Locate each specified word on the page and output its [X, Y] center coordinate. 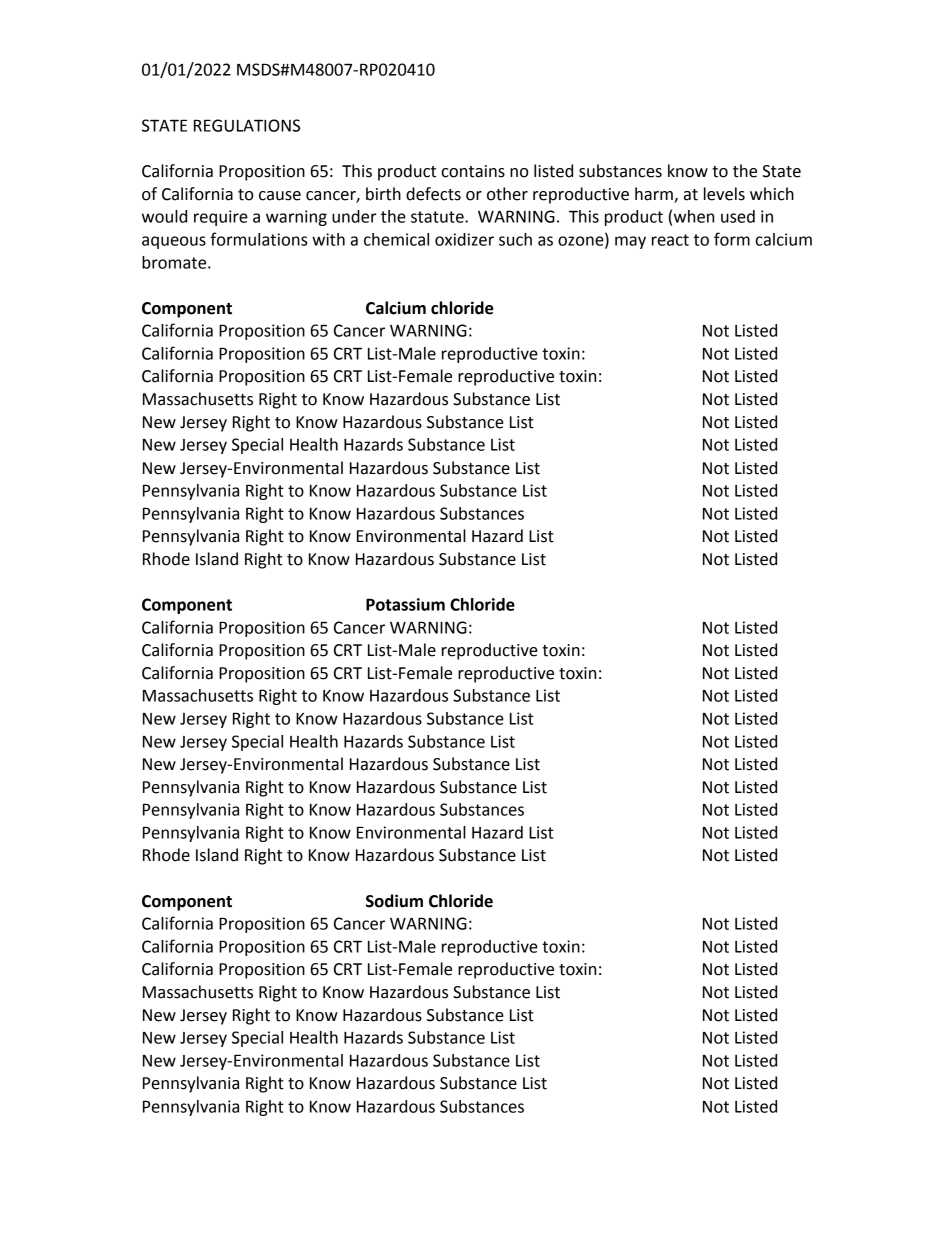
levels [724, 194]
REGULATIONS [247, 125]
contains [473, 171]
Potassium [405, 604]
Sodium [394, 901]
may [630, 242]
